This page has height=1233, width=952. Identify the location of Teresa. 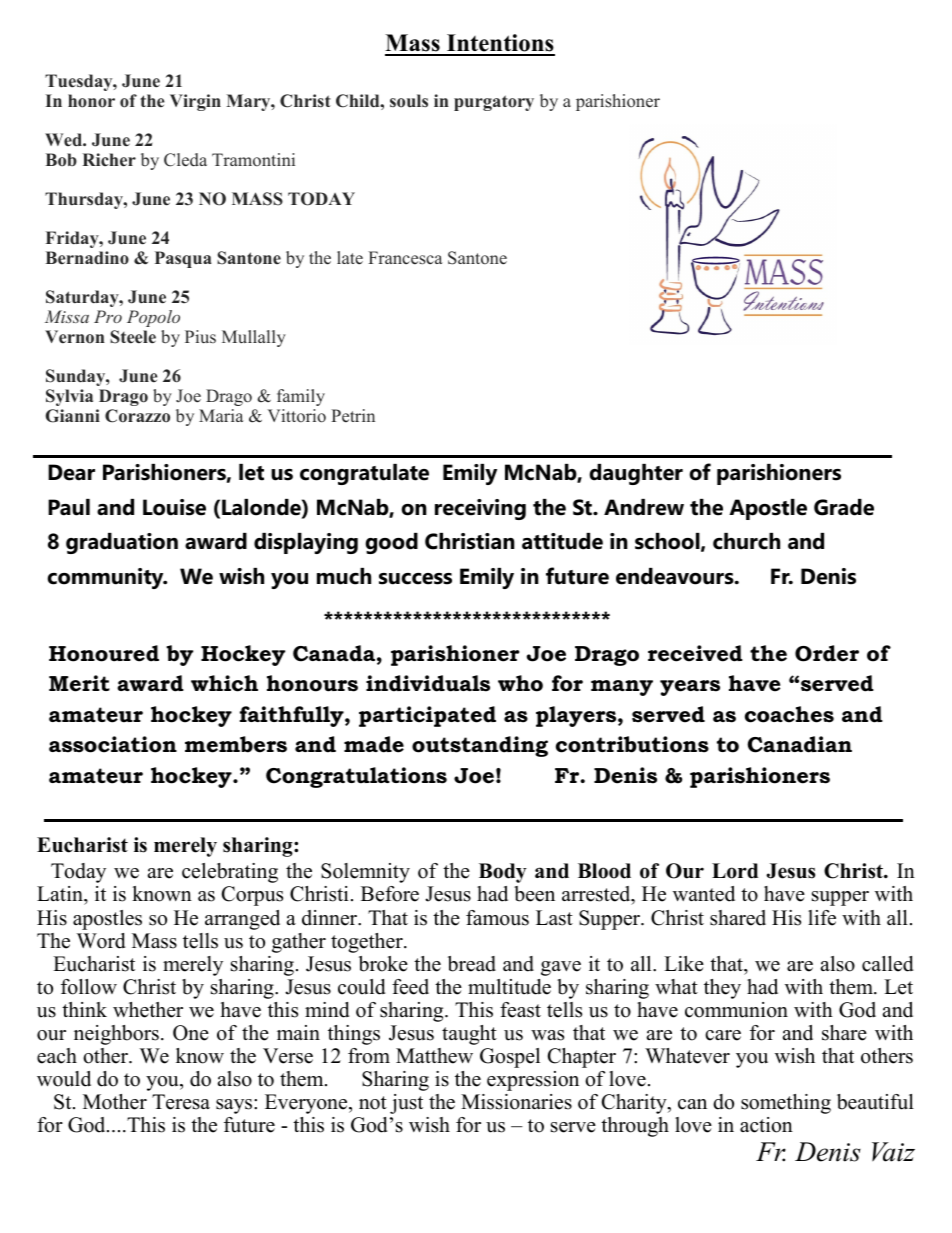
(181, 1102).
